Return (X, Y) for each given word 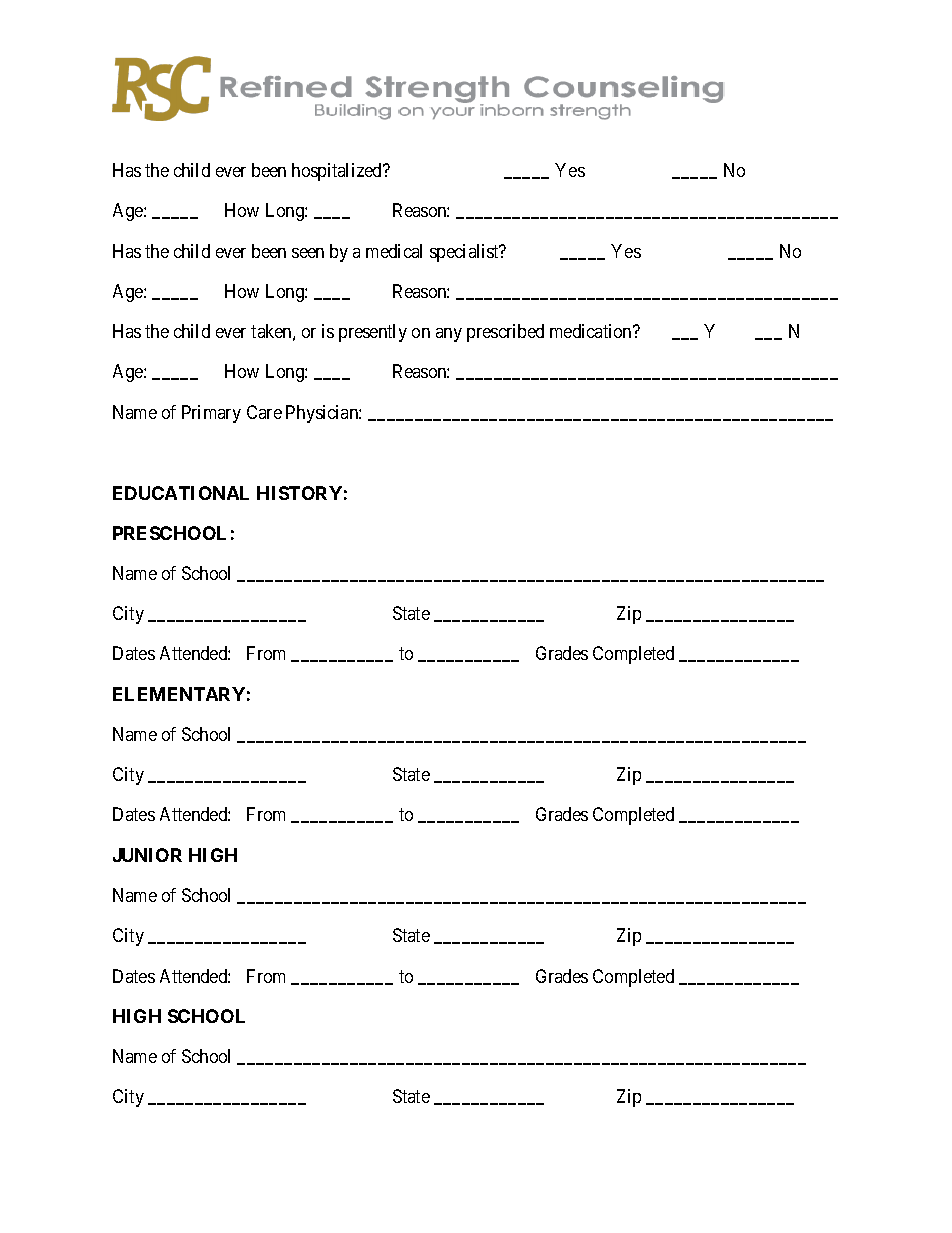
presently (373, 333)
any (449, 335)
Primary (211, 414)
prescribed (505, 333)
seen (308, 253)
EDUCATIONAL (181, 493)
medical (394, 251)
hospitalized (338, 172)
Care (264, 412)
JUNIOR (147, 855)
